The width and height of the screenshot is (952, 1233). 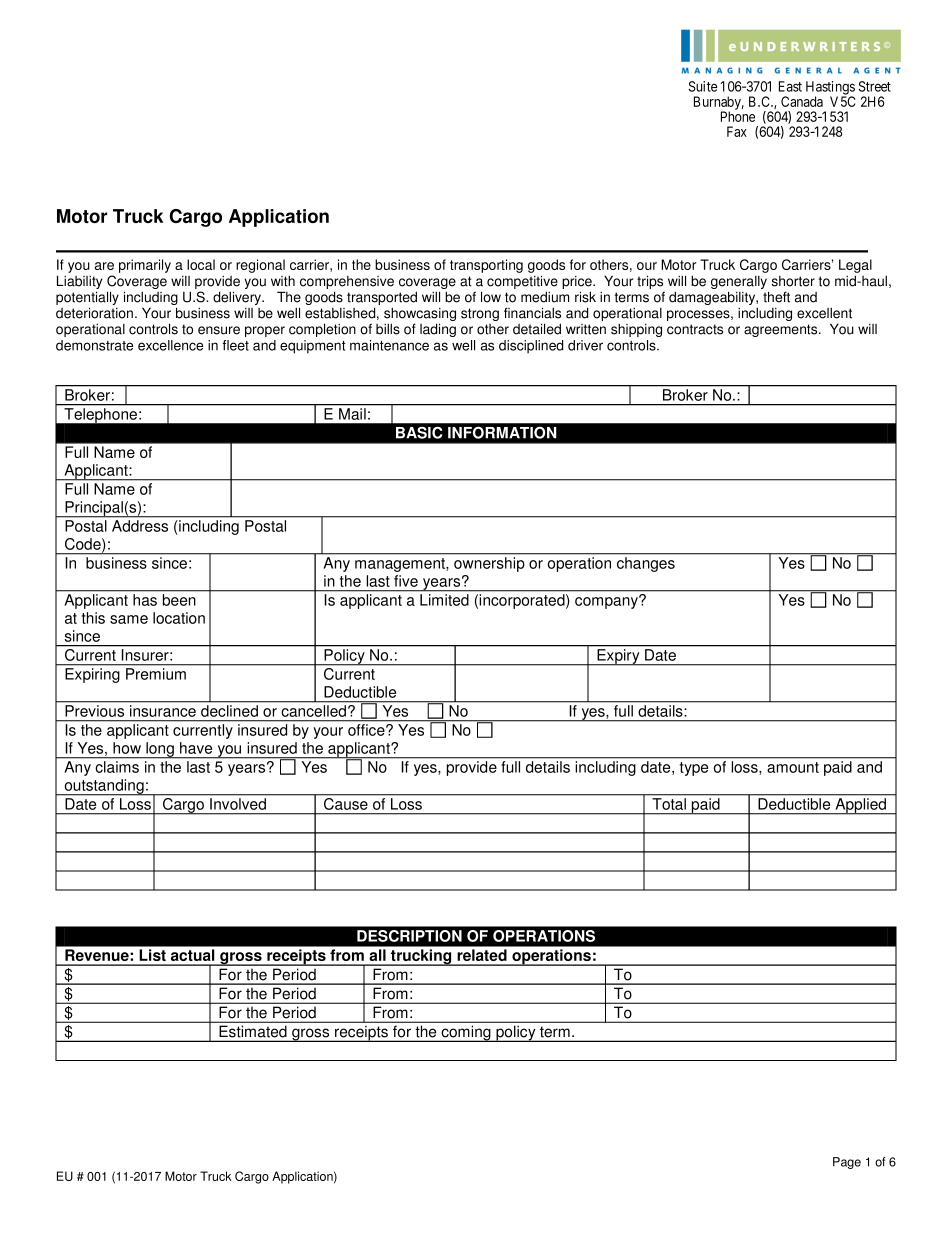 What do you see at coordinates (847, 1163) in the screenshot?
I see `Page` at bounding box center [847, 1163].
